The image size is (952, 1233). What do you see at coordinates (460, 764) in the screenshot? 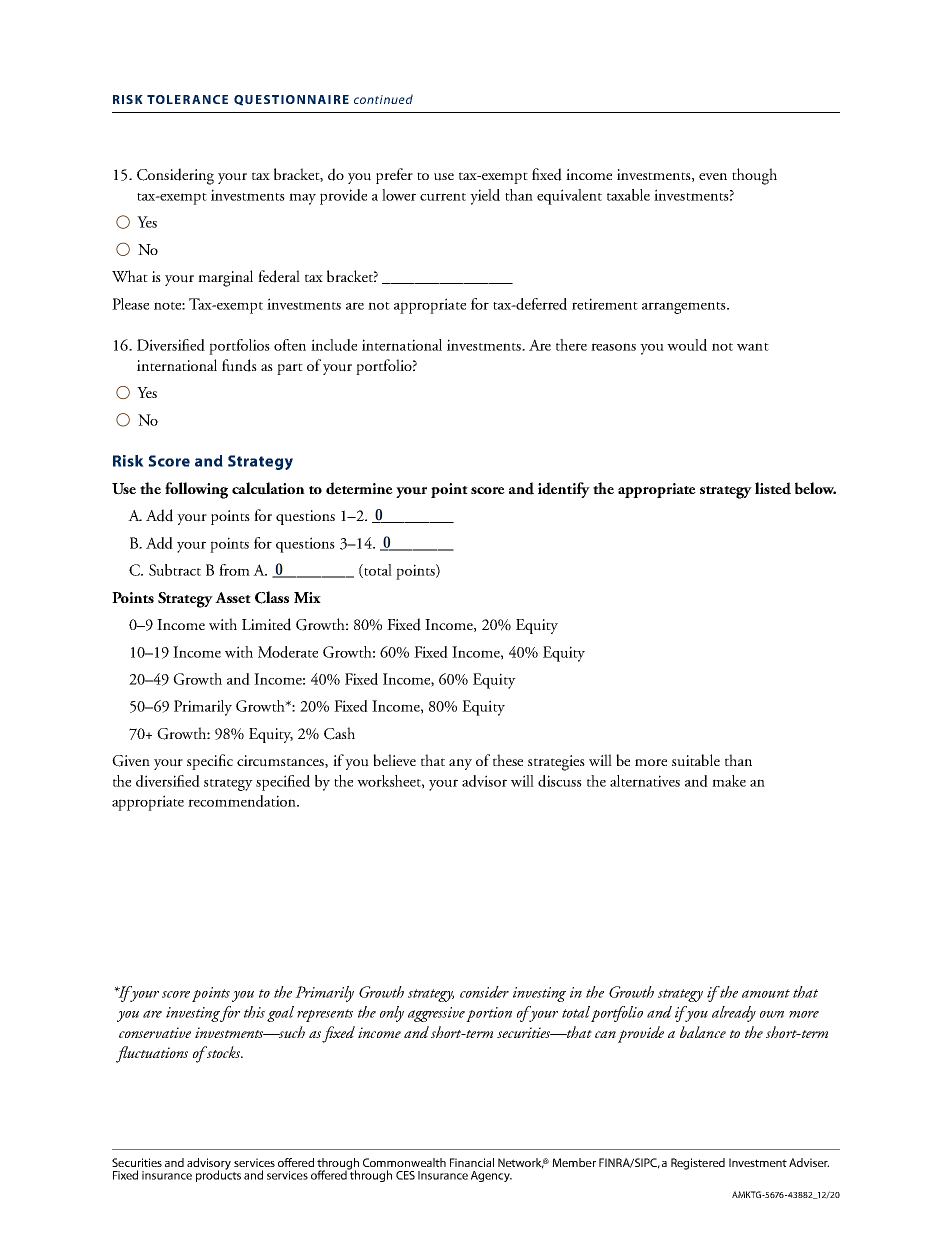
I see `any` at bounding box center [460, 764].
